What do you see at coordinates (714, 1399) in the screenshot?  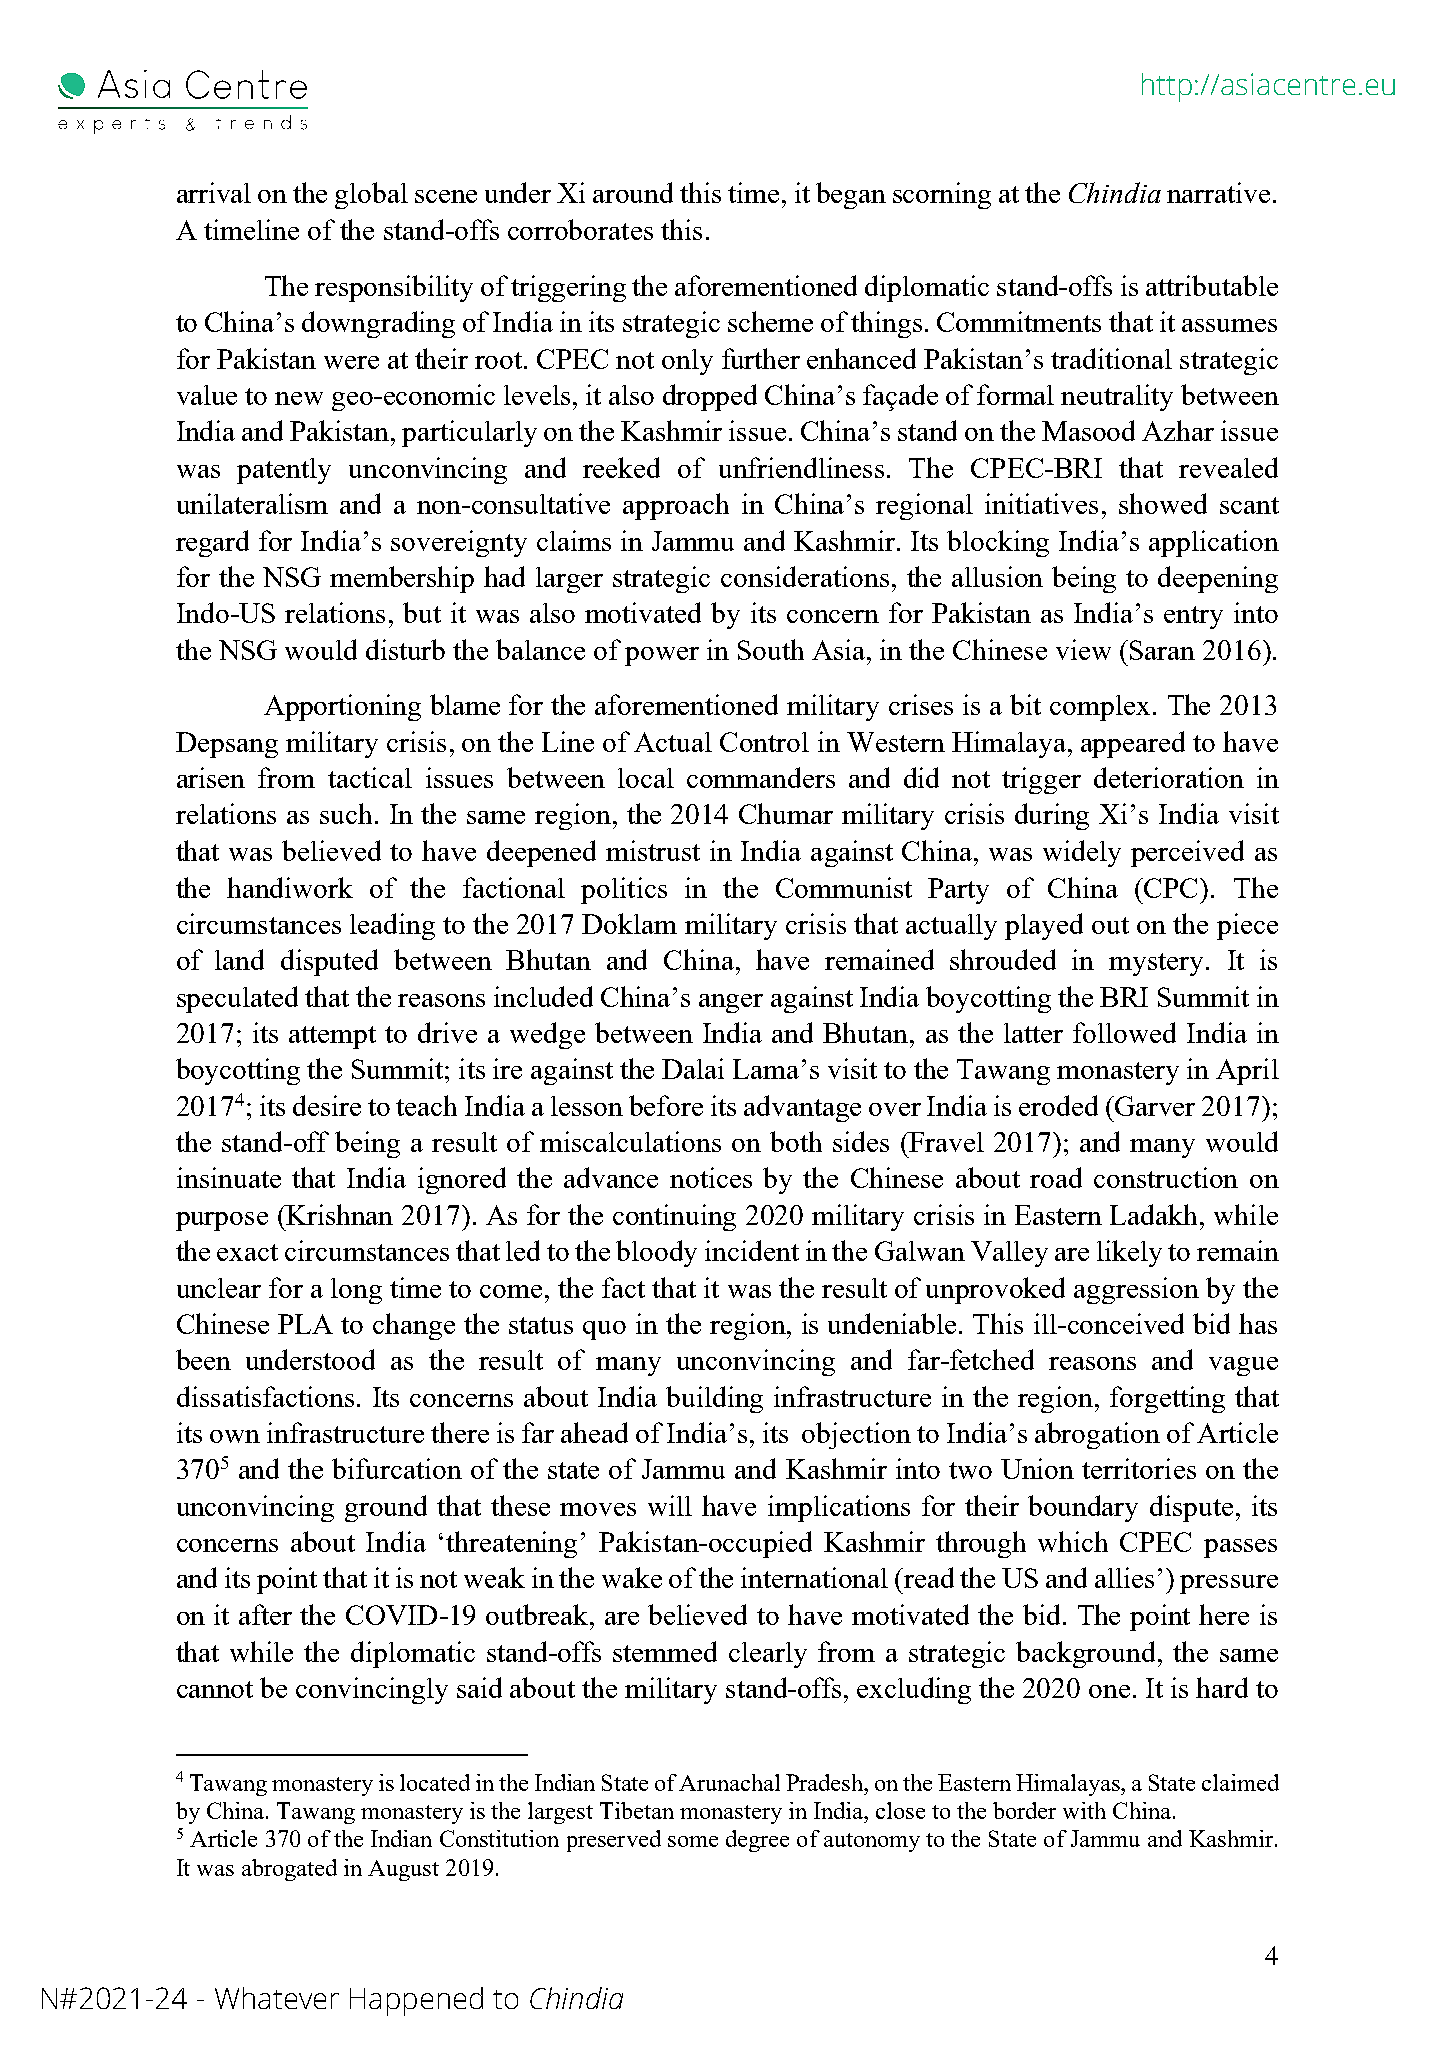 I see `building` at bounding box center [714, 1399].
